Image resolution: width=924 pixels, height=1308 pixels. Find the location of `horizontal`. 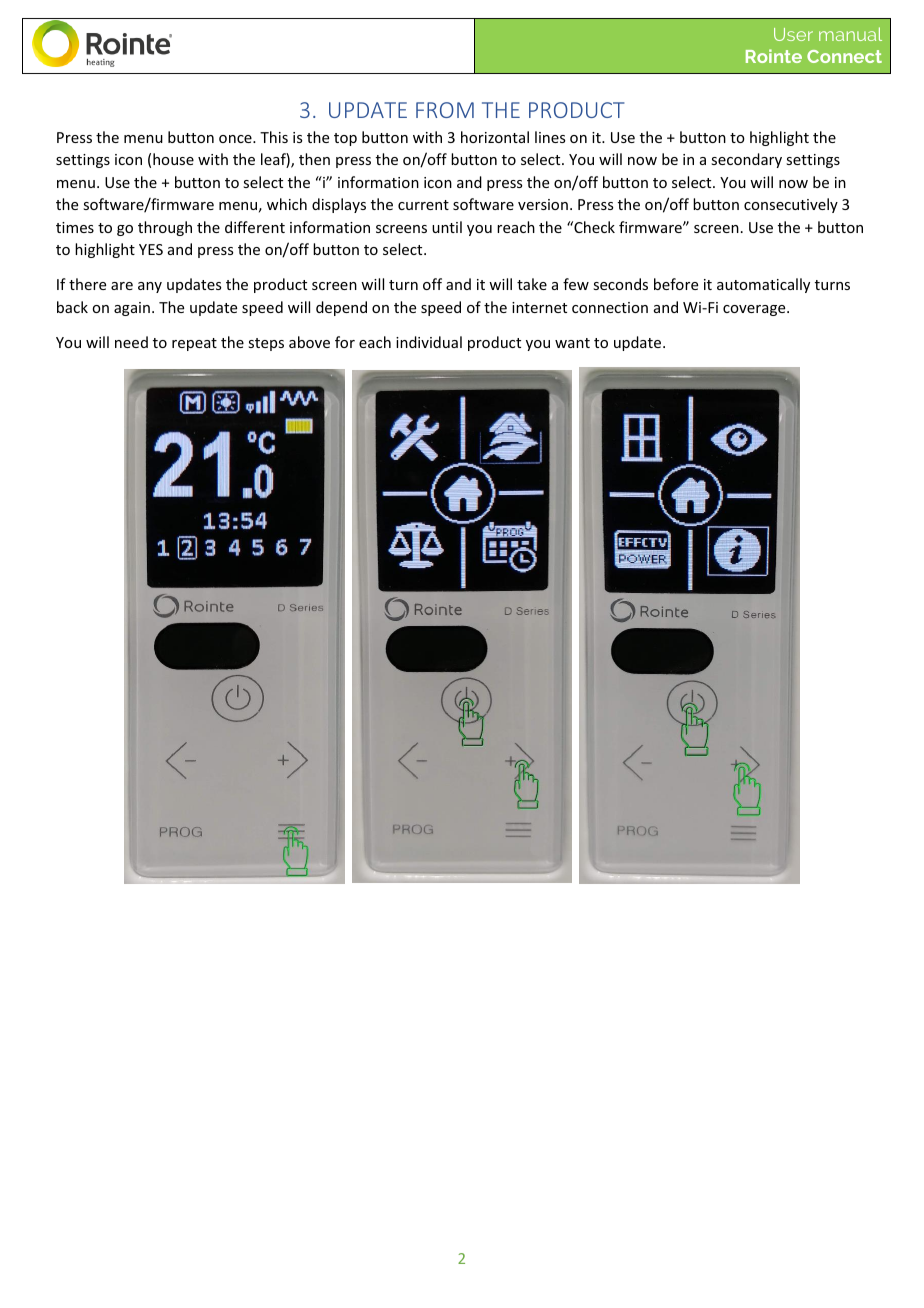

horizontal is located at coordinates (495, 137).
